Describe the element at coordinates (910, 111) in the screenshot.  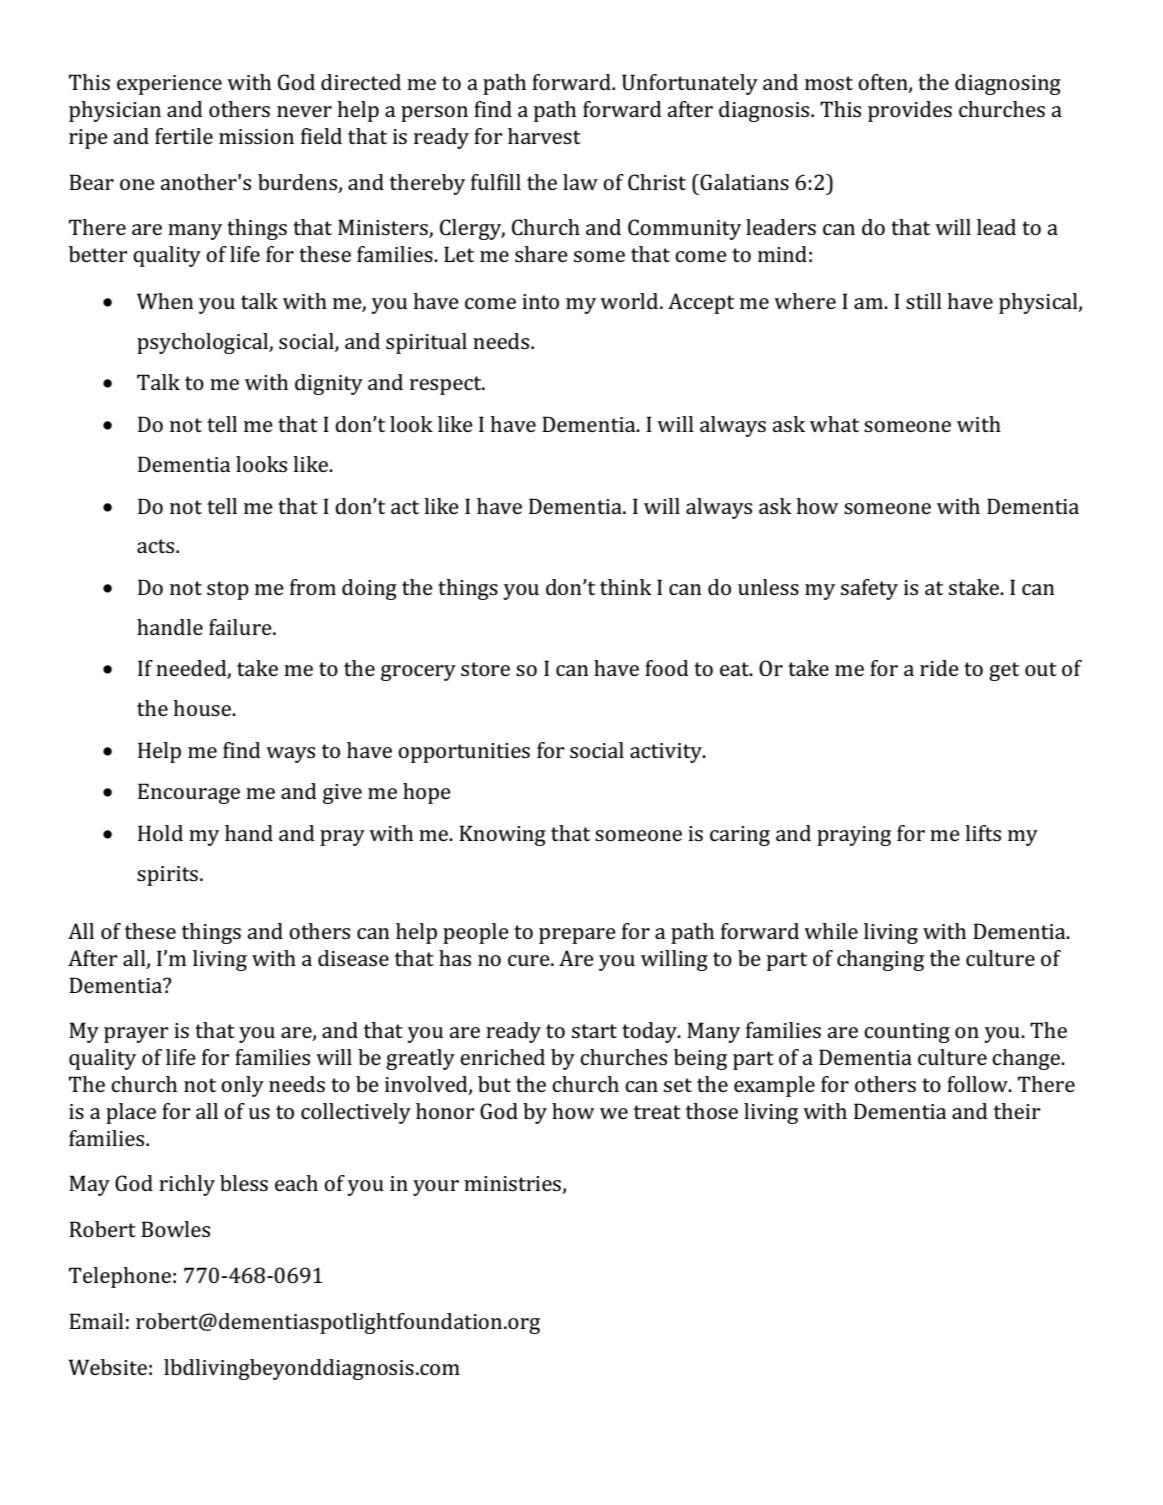
I see `provides` at that location.
